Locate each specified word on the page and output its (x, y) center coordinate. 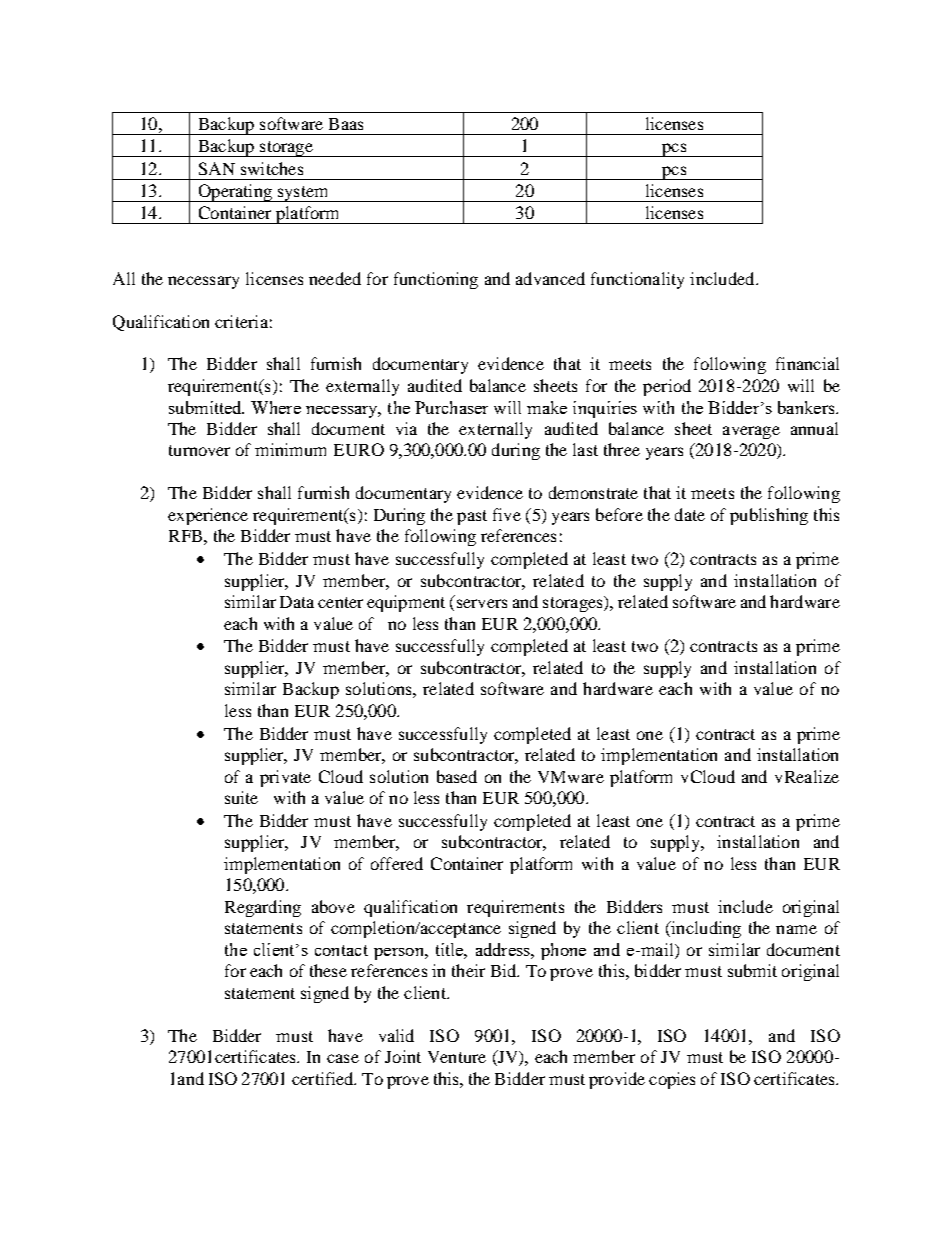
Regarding (263, 908)
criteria (241, 321)
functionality (637, 280)
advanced (550, 278)
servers (482, 603)
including (705, 929)
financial (807, 363)
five (507, 514)
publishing (769, 516)
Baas (346, 124)
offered (397, 863)
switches (272, 168)
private (285, 778)
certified (324, 1078)
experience (208, 516)
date (690, 514)
